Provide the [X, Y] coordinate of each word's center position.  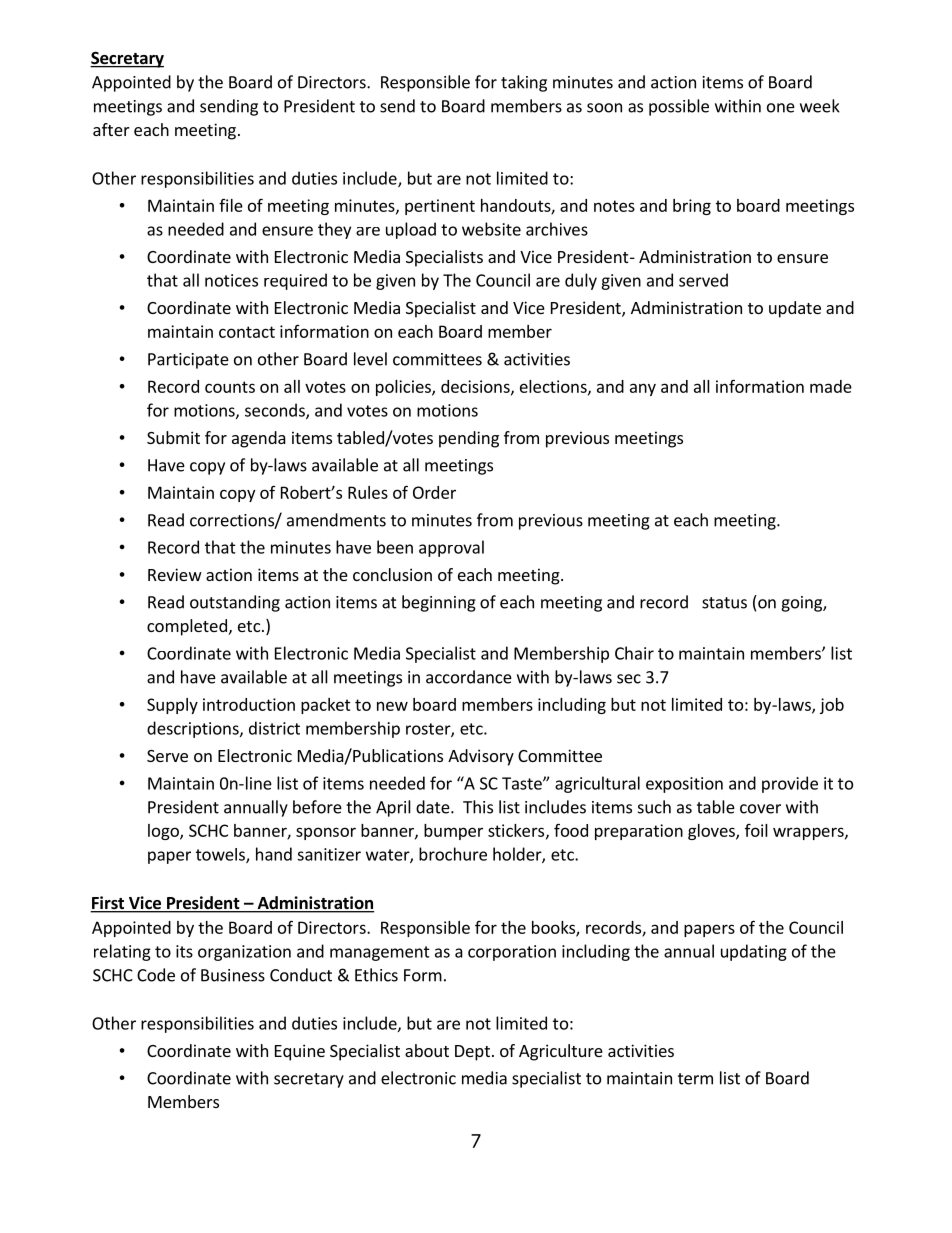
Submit [173, 437]
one [781, 108]
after [111, 129]
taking [524, 83]
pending [469, 439]
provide [790, 784]
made [831, 386]
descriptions [194, 729]
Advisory [481, 757]
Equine [300, 1052]
